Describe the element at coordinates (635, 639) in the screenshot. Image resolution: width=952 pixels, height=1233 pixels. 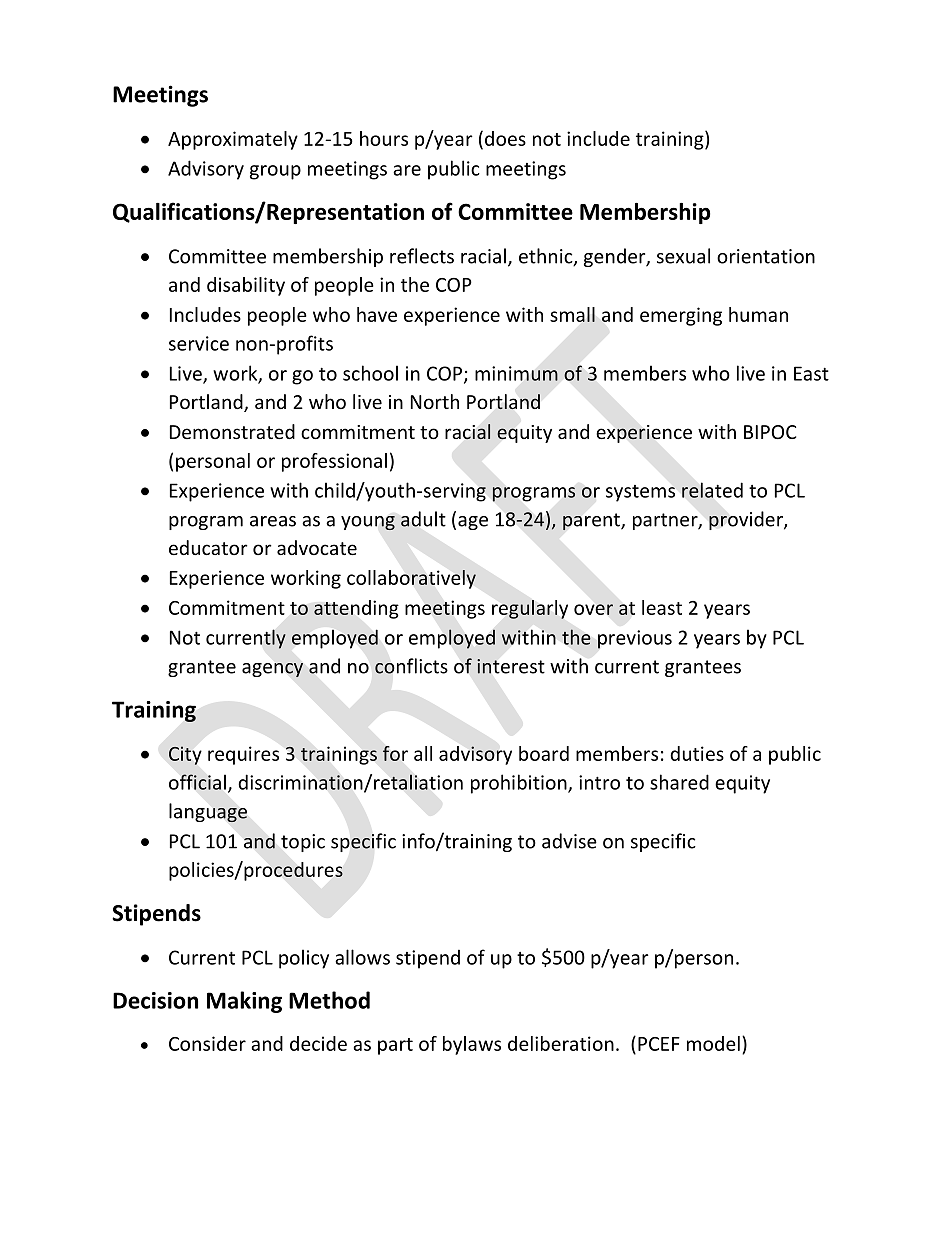
I see `previous` at that location.
